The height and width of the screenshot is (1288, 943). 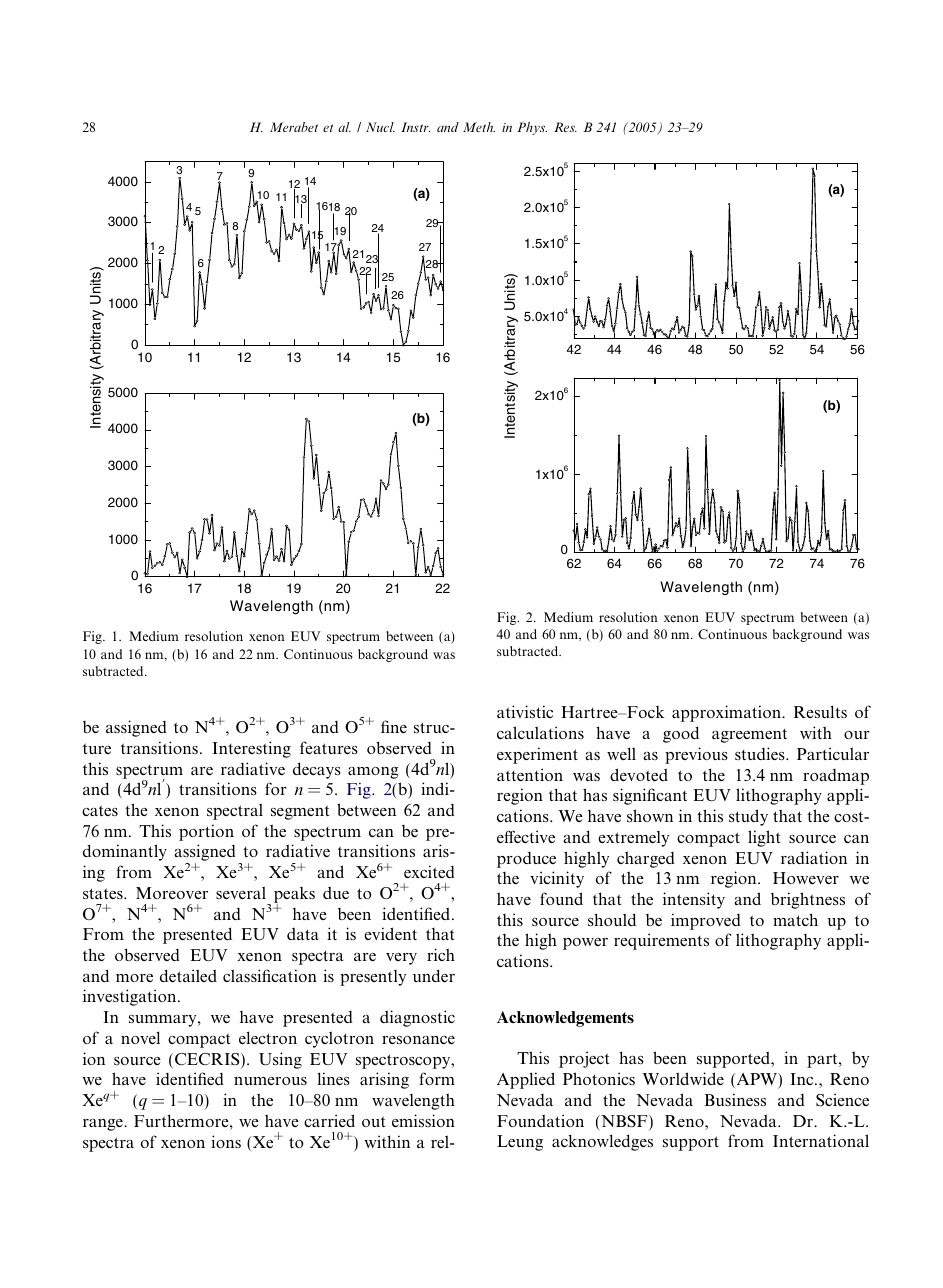 What do you see at coordinates (532, 128) in the screenshot?
I see `Phys` at bounding box center [532, 128].
